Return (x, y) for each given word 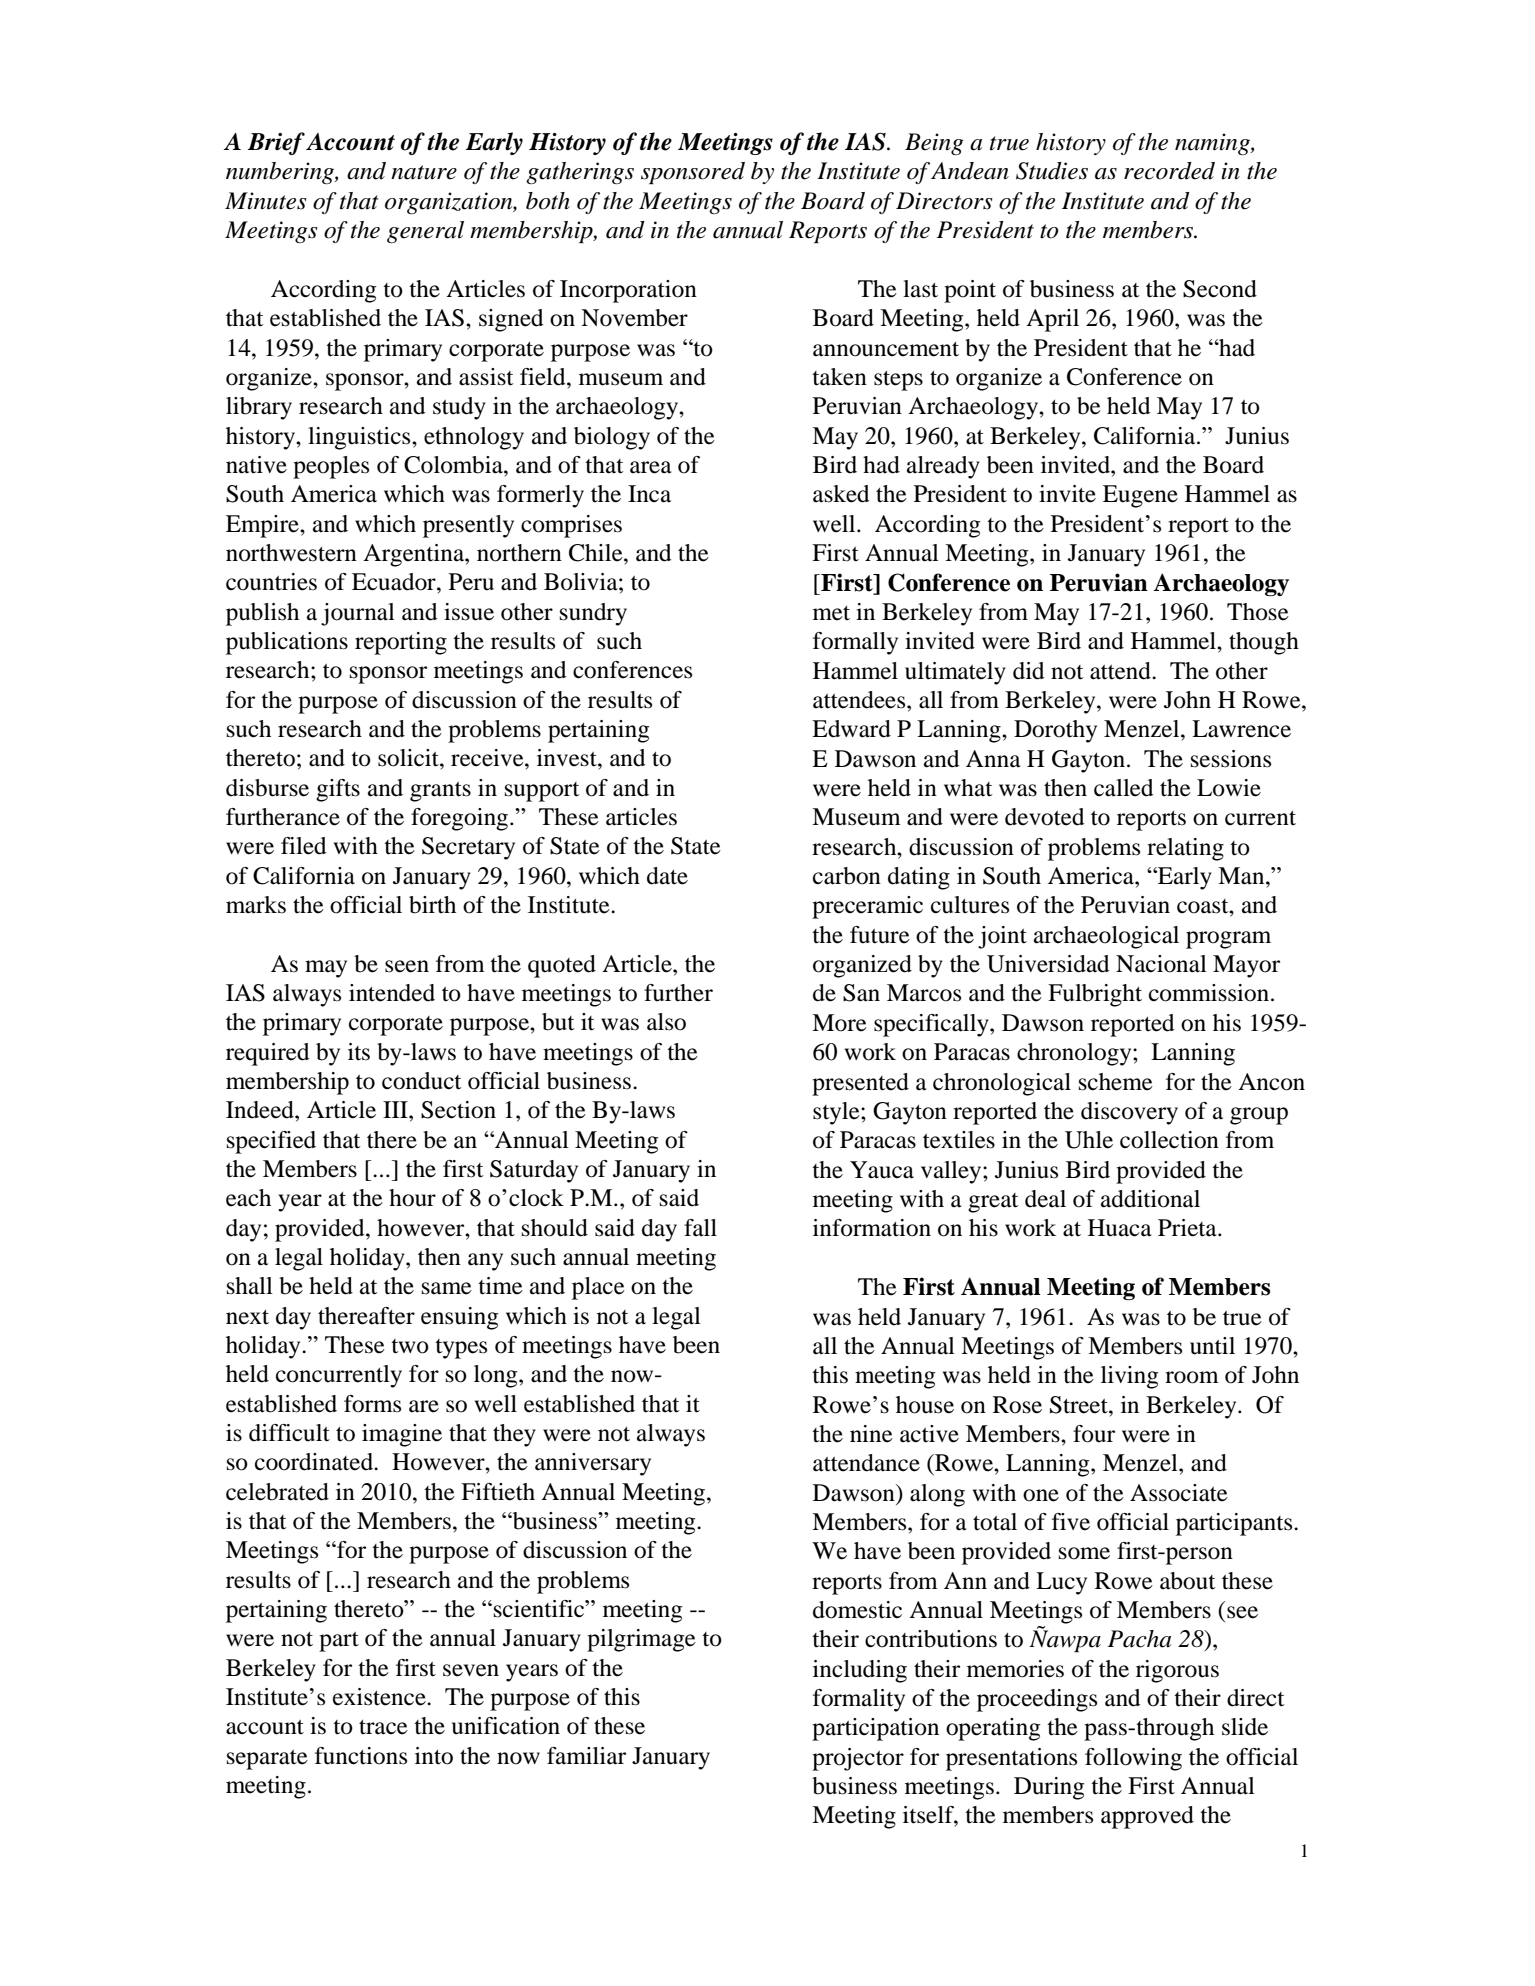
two (410, 1346)
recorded (1169, 171)
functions (361, 1756)
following (1133, 1759)
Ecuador (395, 582)
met (831, 613)
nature (424, 172)
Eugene (1140, 496)
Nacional (1161, 964)
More (839, 1023)
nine (871, 1434)
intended (392, 993)
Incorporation (628, 291)
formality (859, 1700)
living (1129, 1377)
